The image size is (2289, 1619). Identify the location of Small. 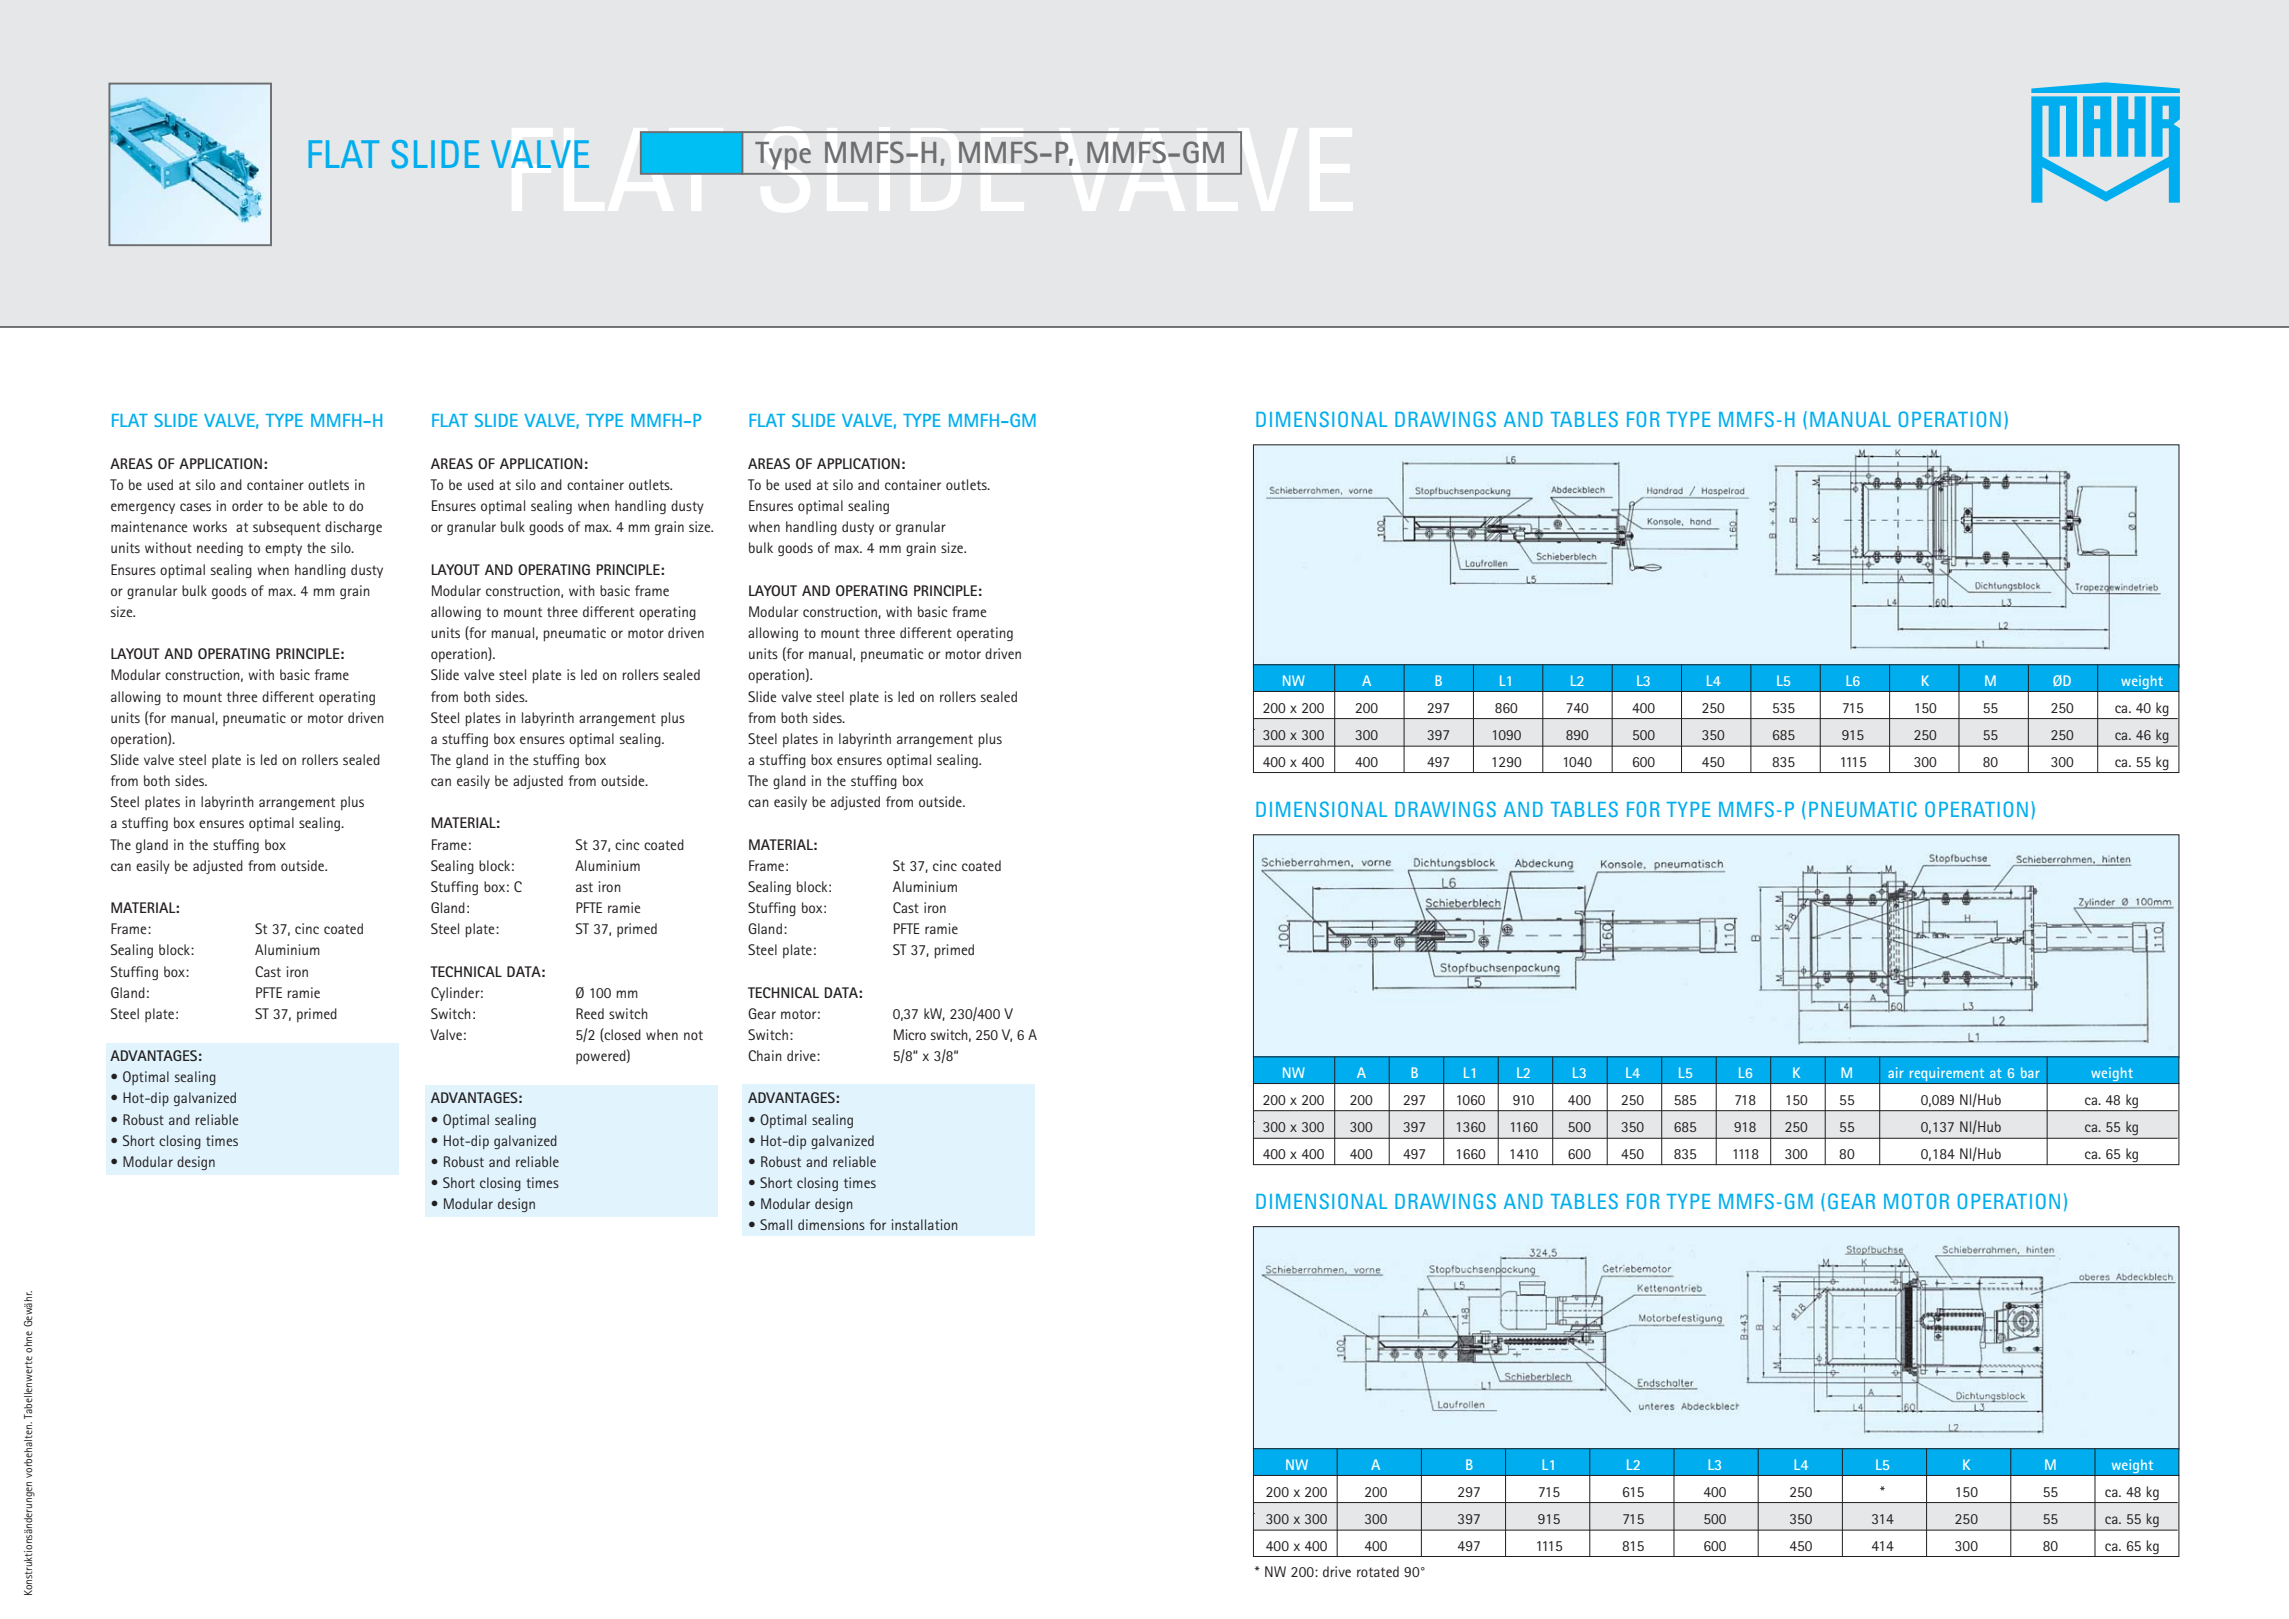
(776, 1224).
